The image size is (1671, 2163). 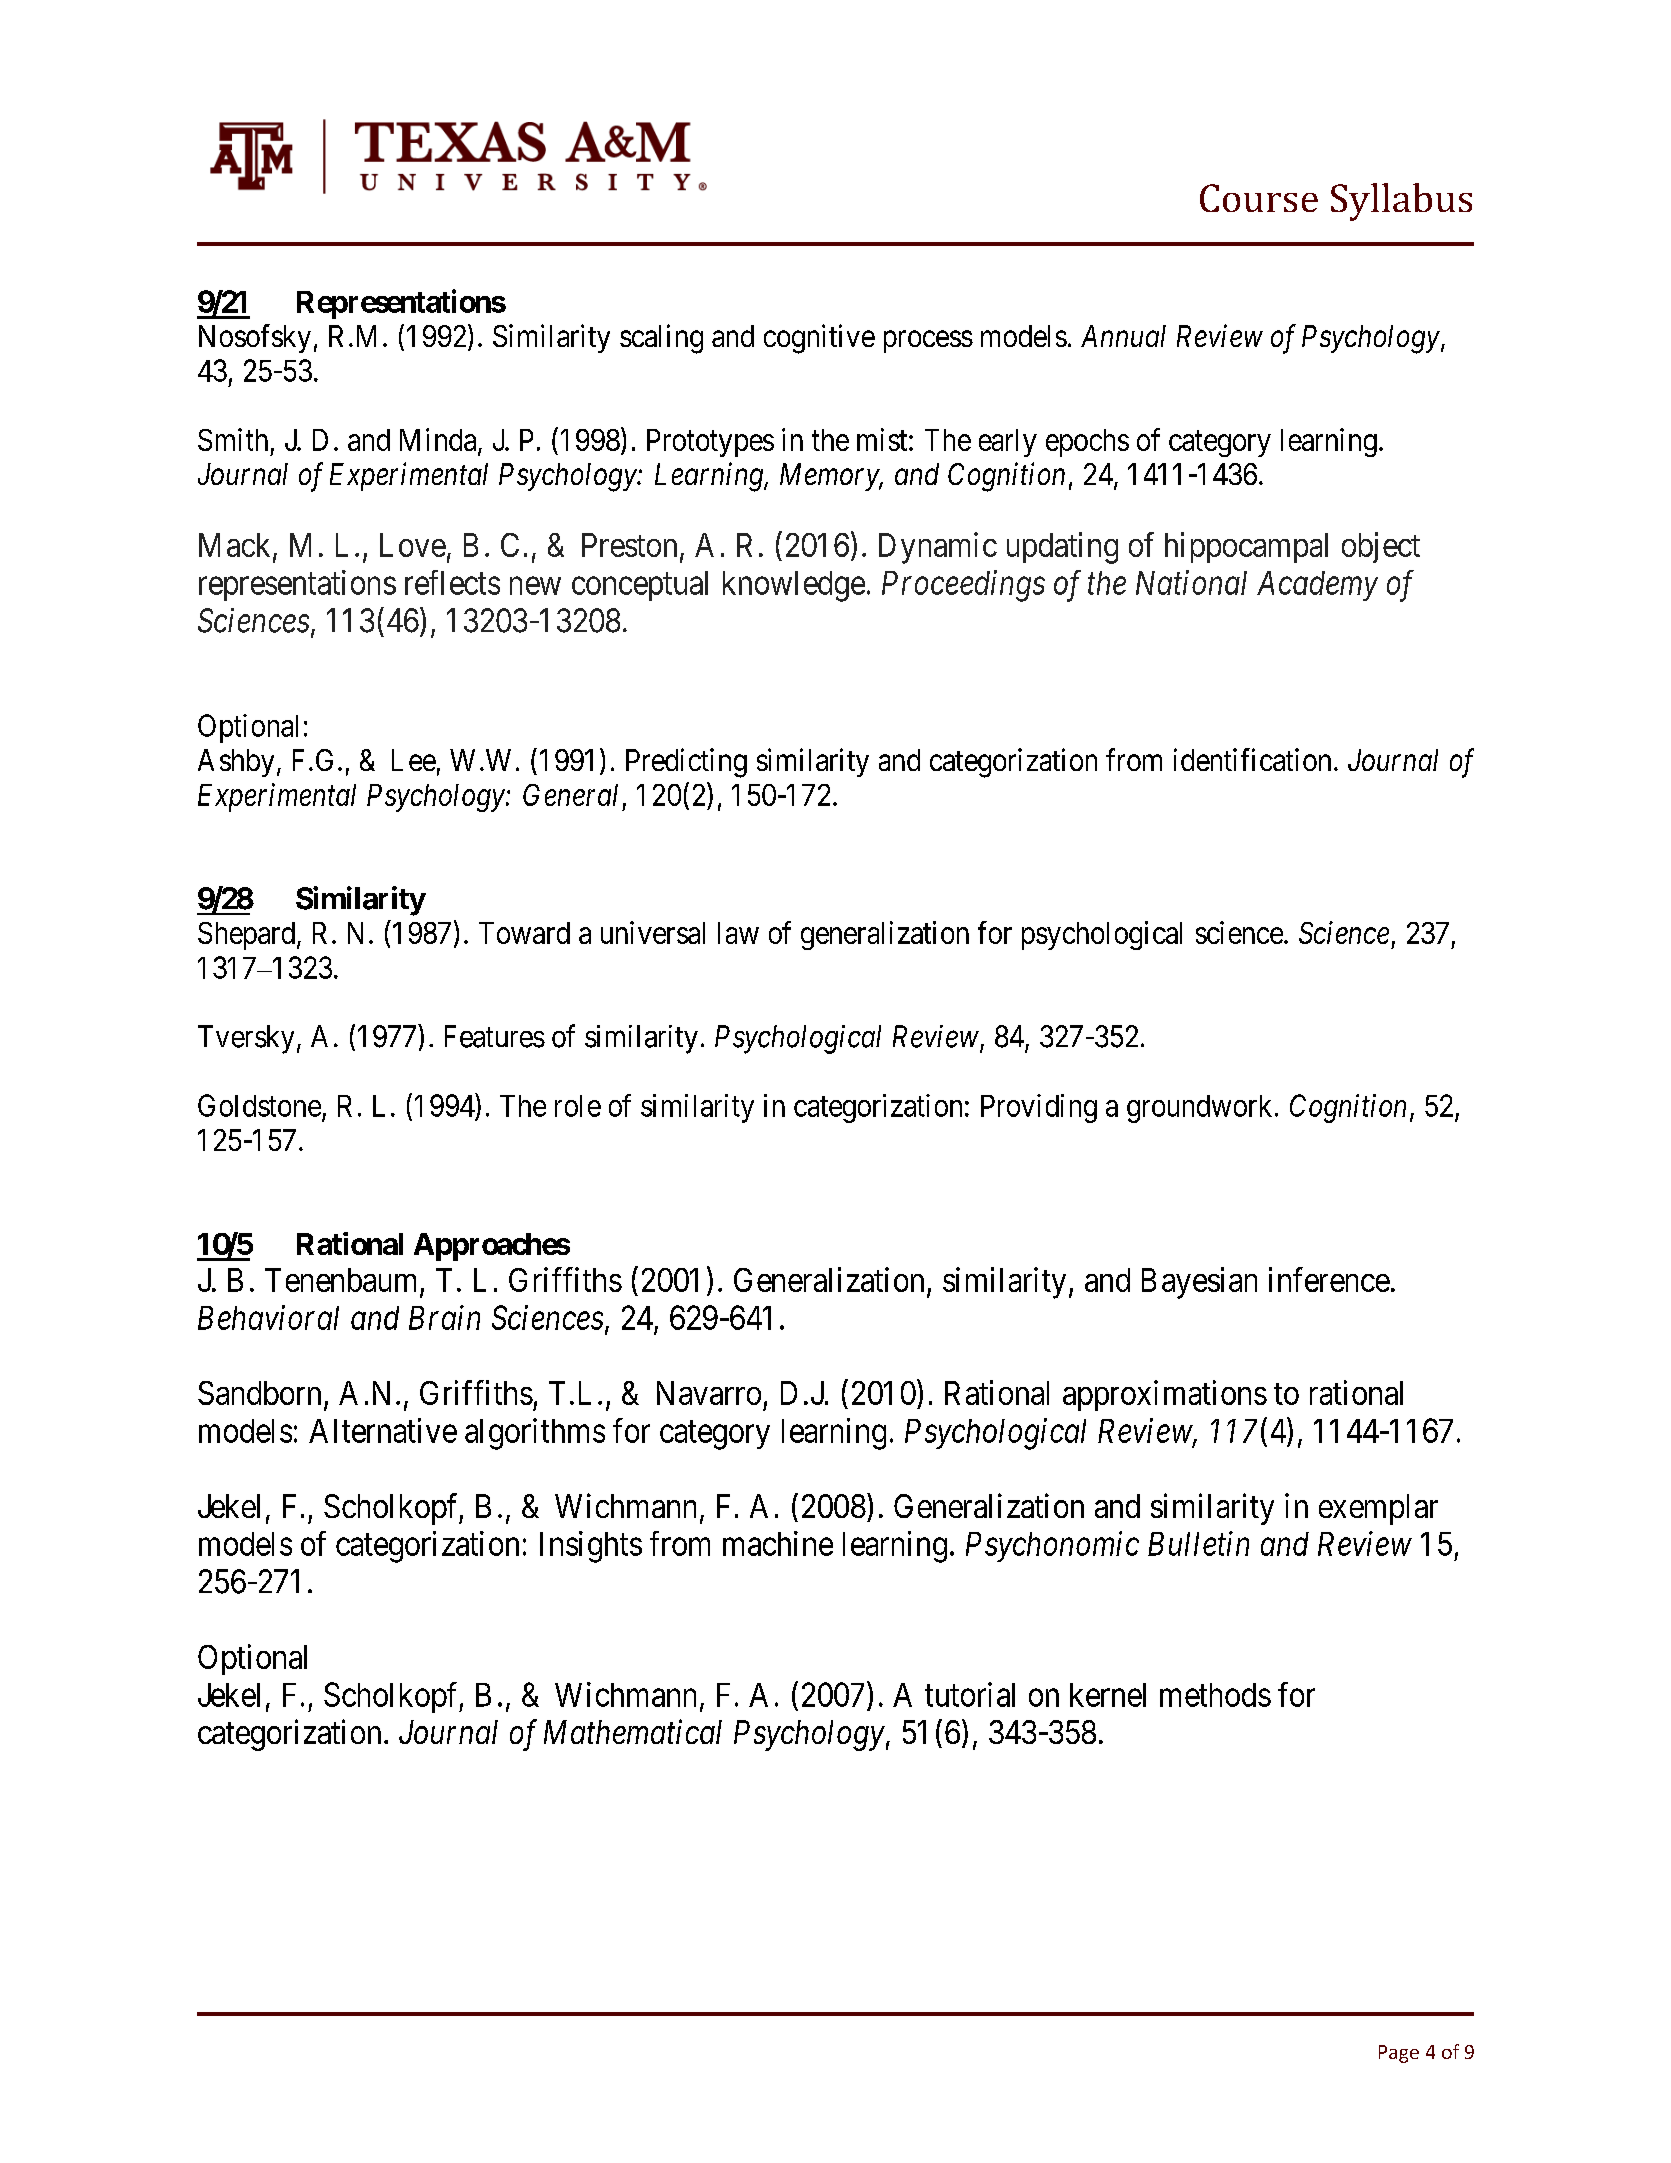 I want to click on tutorial, so click(x=970, y=1694).
